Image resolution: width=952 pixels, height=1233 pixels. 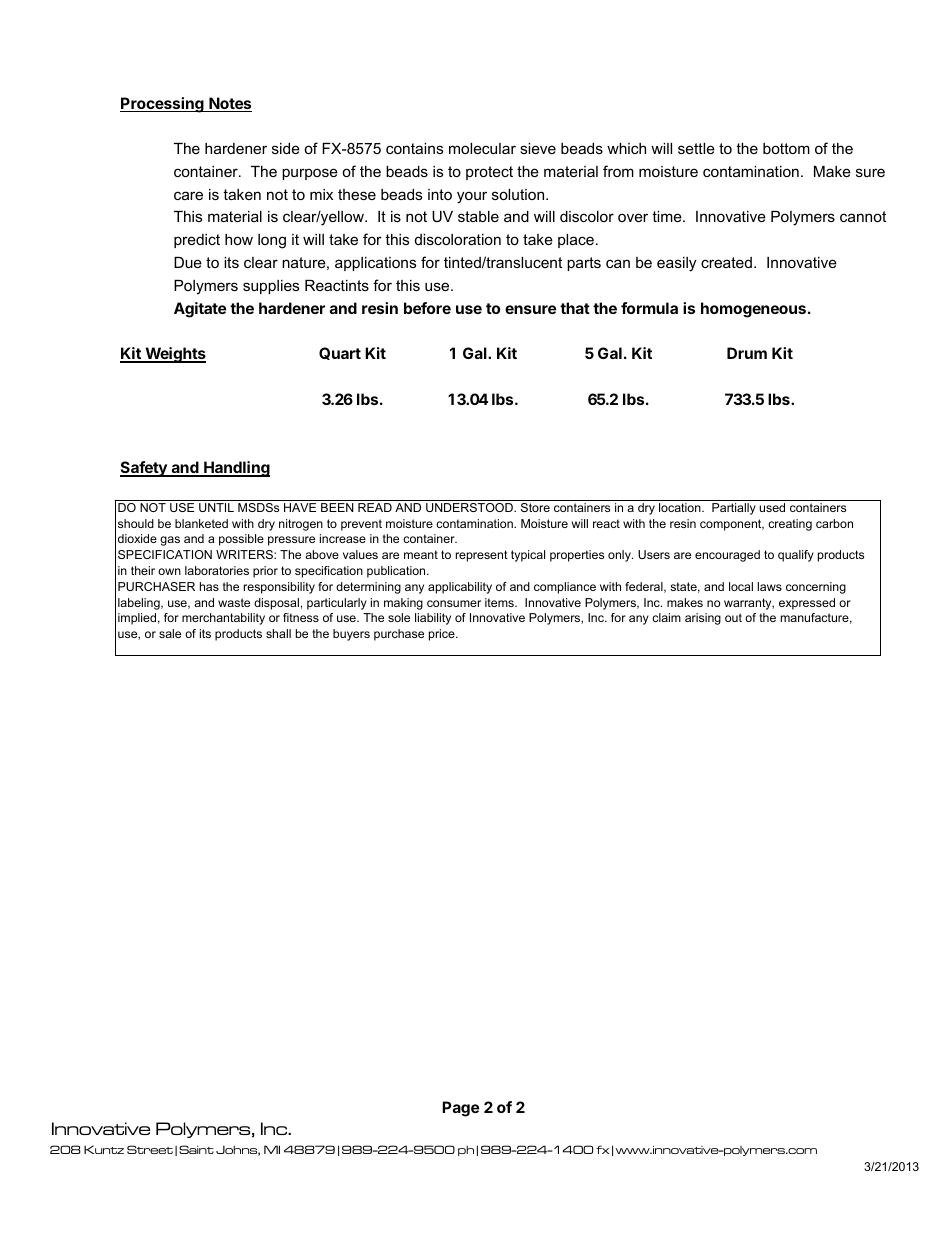 I want to click on items, so click(x=500, y=602).
